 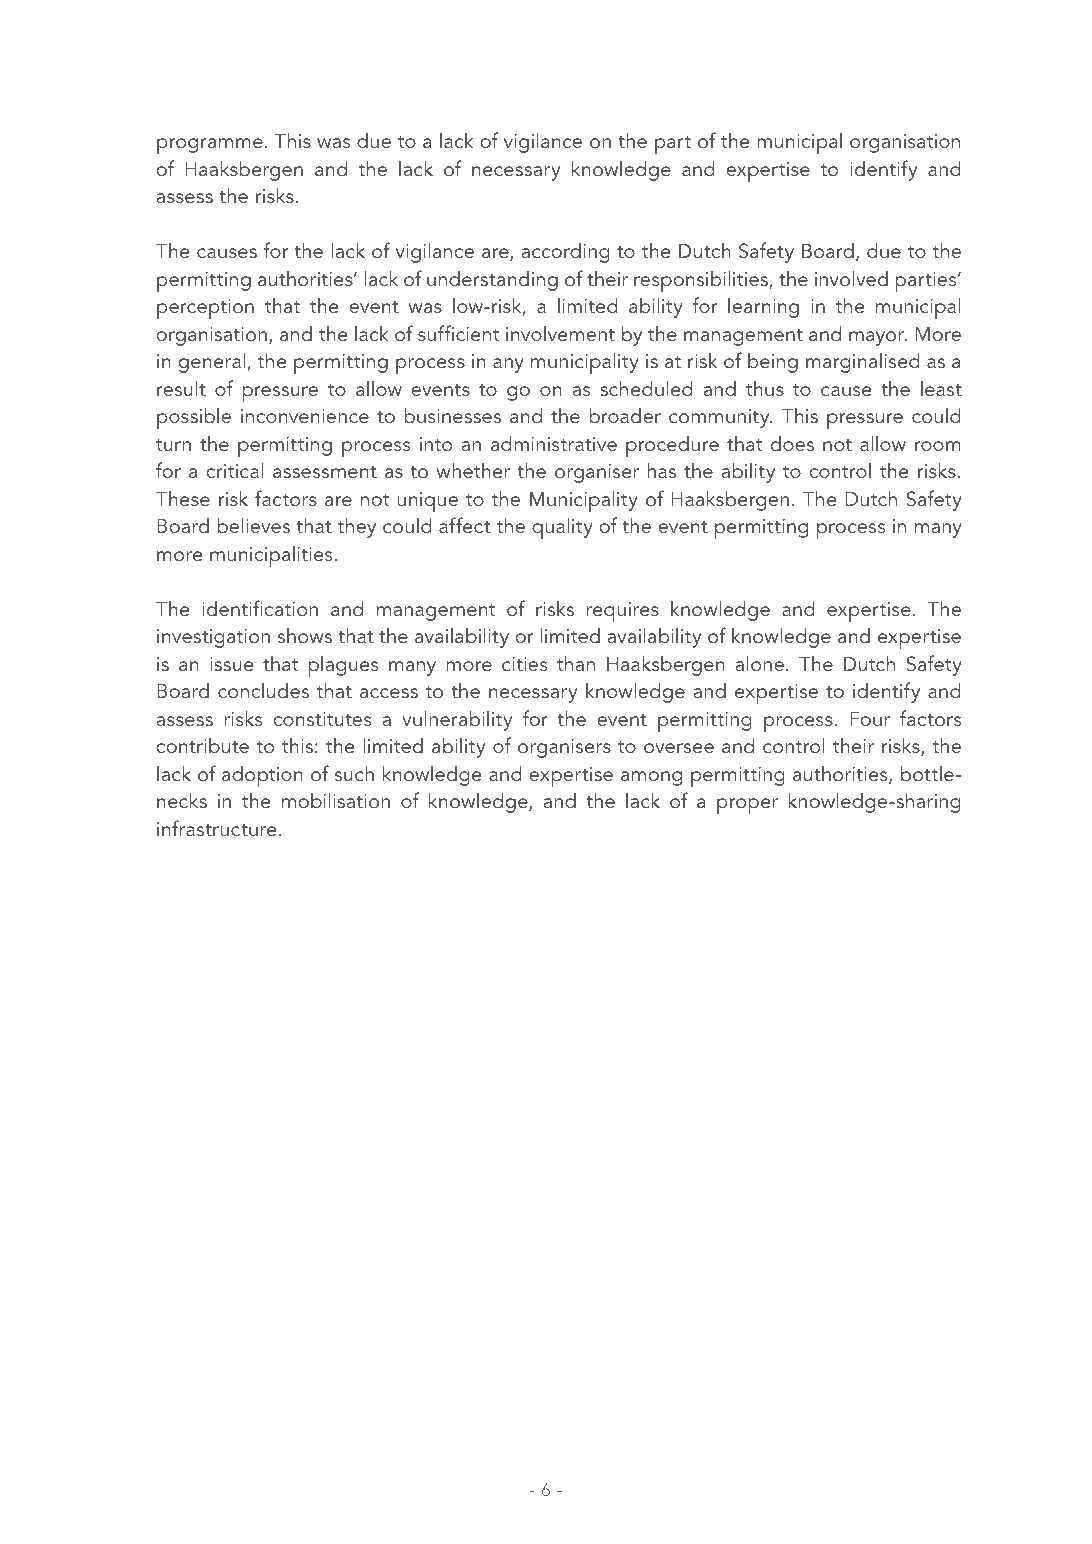 What do you see at coordinates (761, 663) in the screenshot?
I see `alone` at bounding box center [761, 663].
